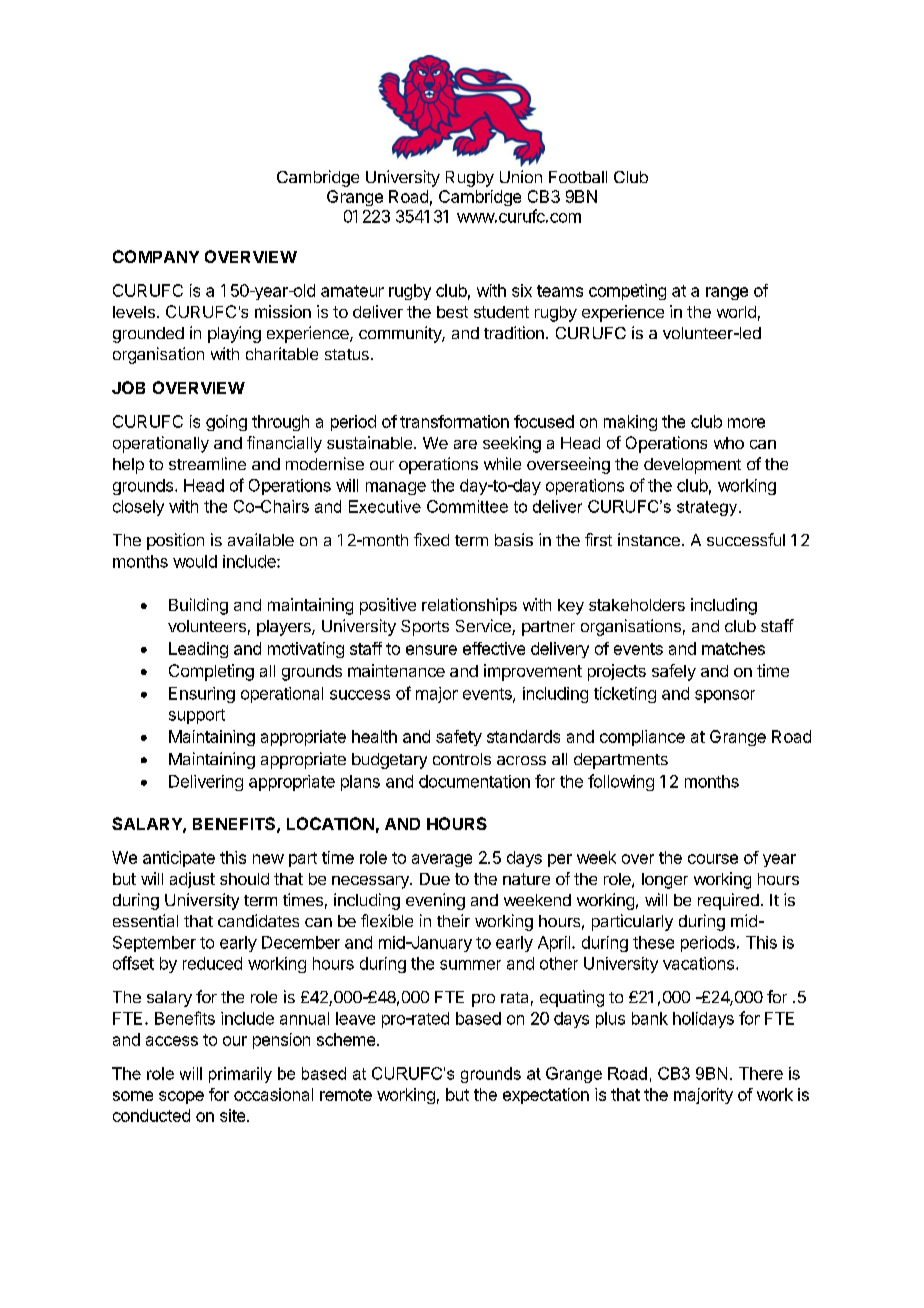  Describe the element at coordinates (346, 1095) in the screenshot. I see `remote` at that location.
